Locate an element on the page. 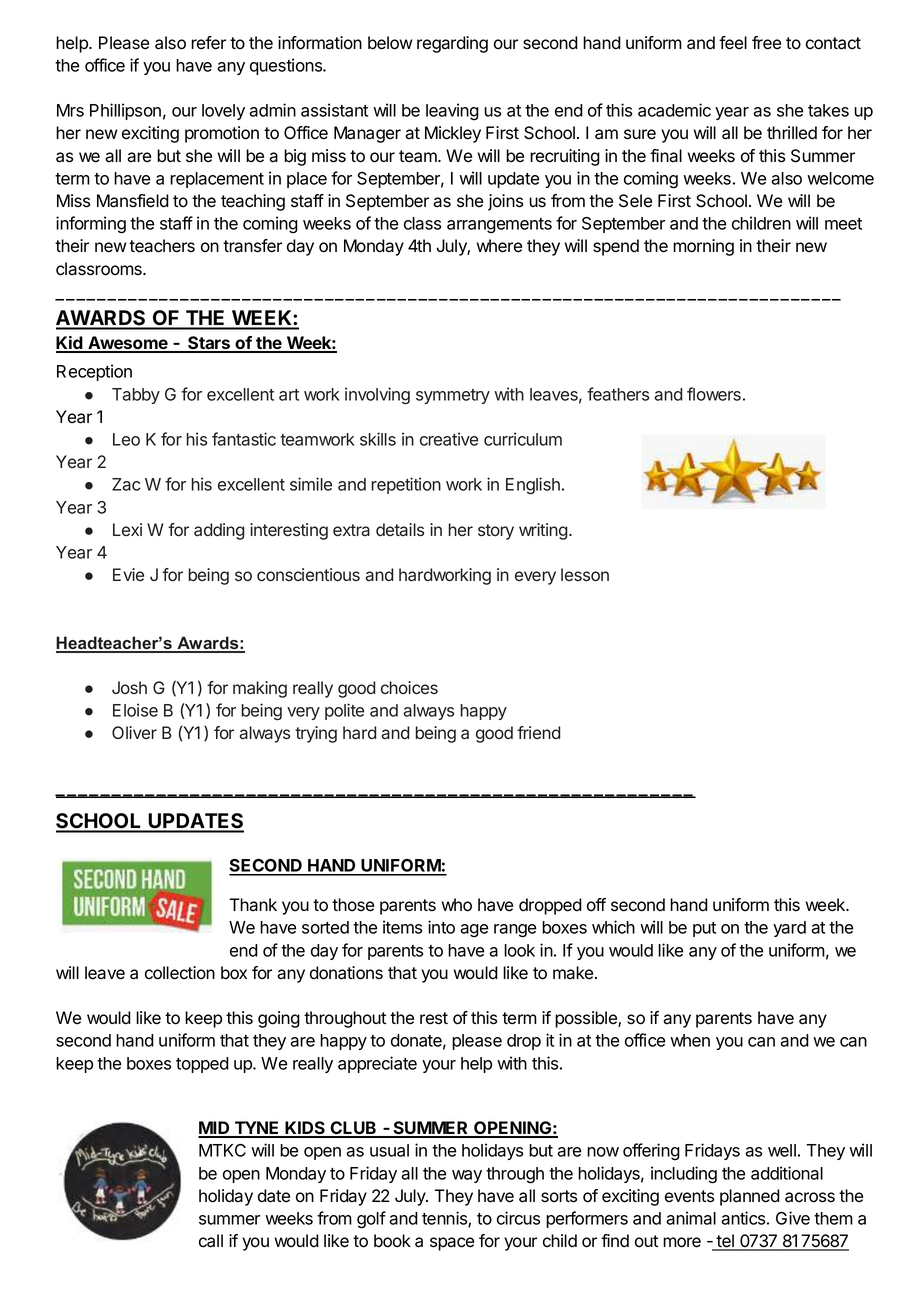 The height and width of the document is (1308, 924). free is located at coordinates (766, 43).
